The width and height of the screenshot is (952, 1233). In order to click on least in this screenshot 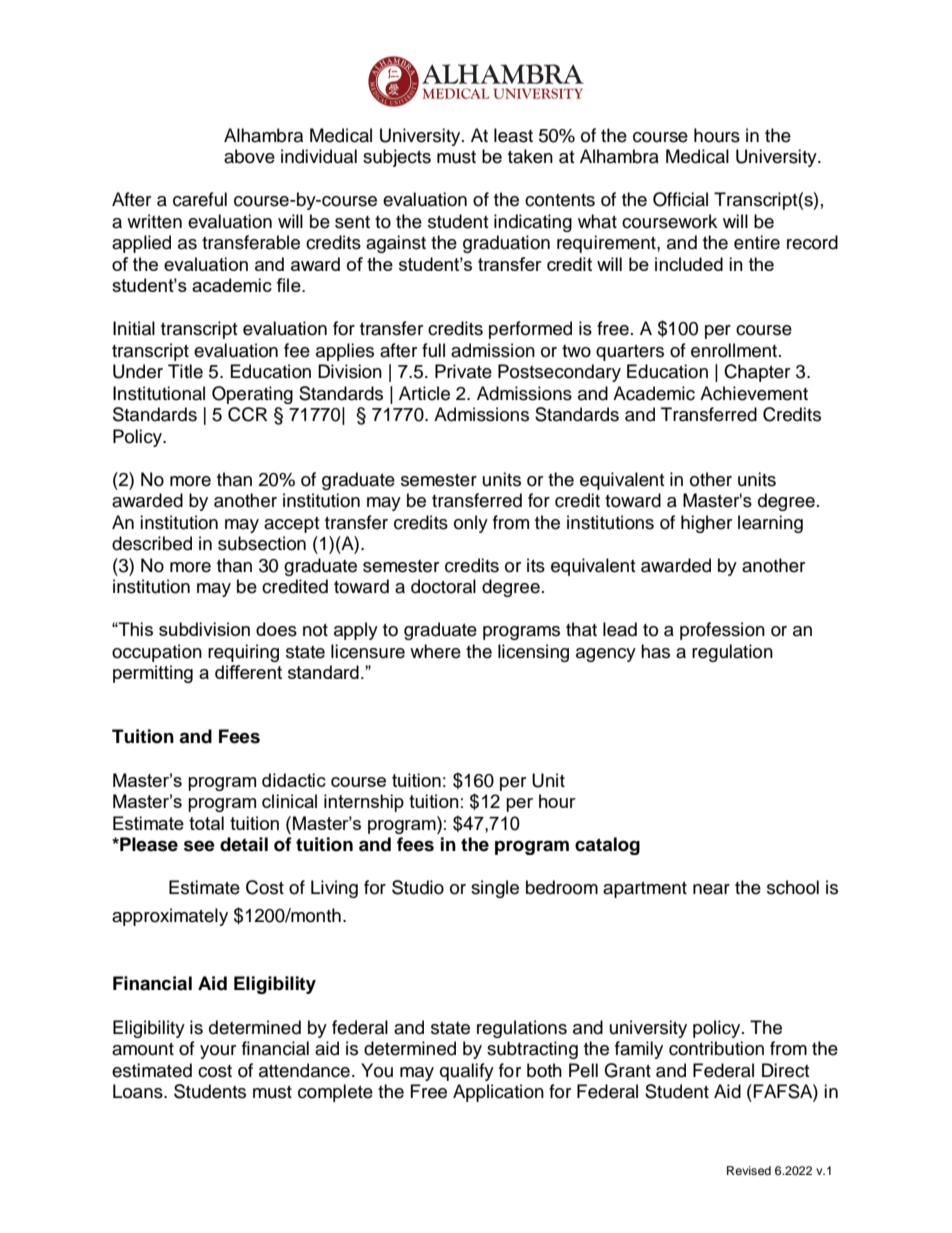, I will do `click(513, 135)`.
